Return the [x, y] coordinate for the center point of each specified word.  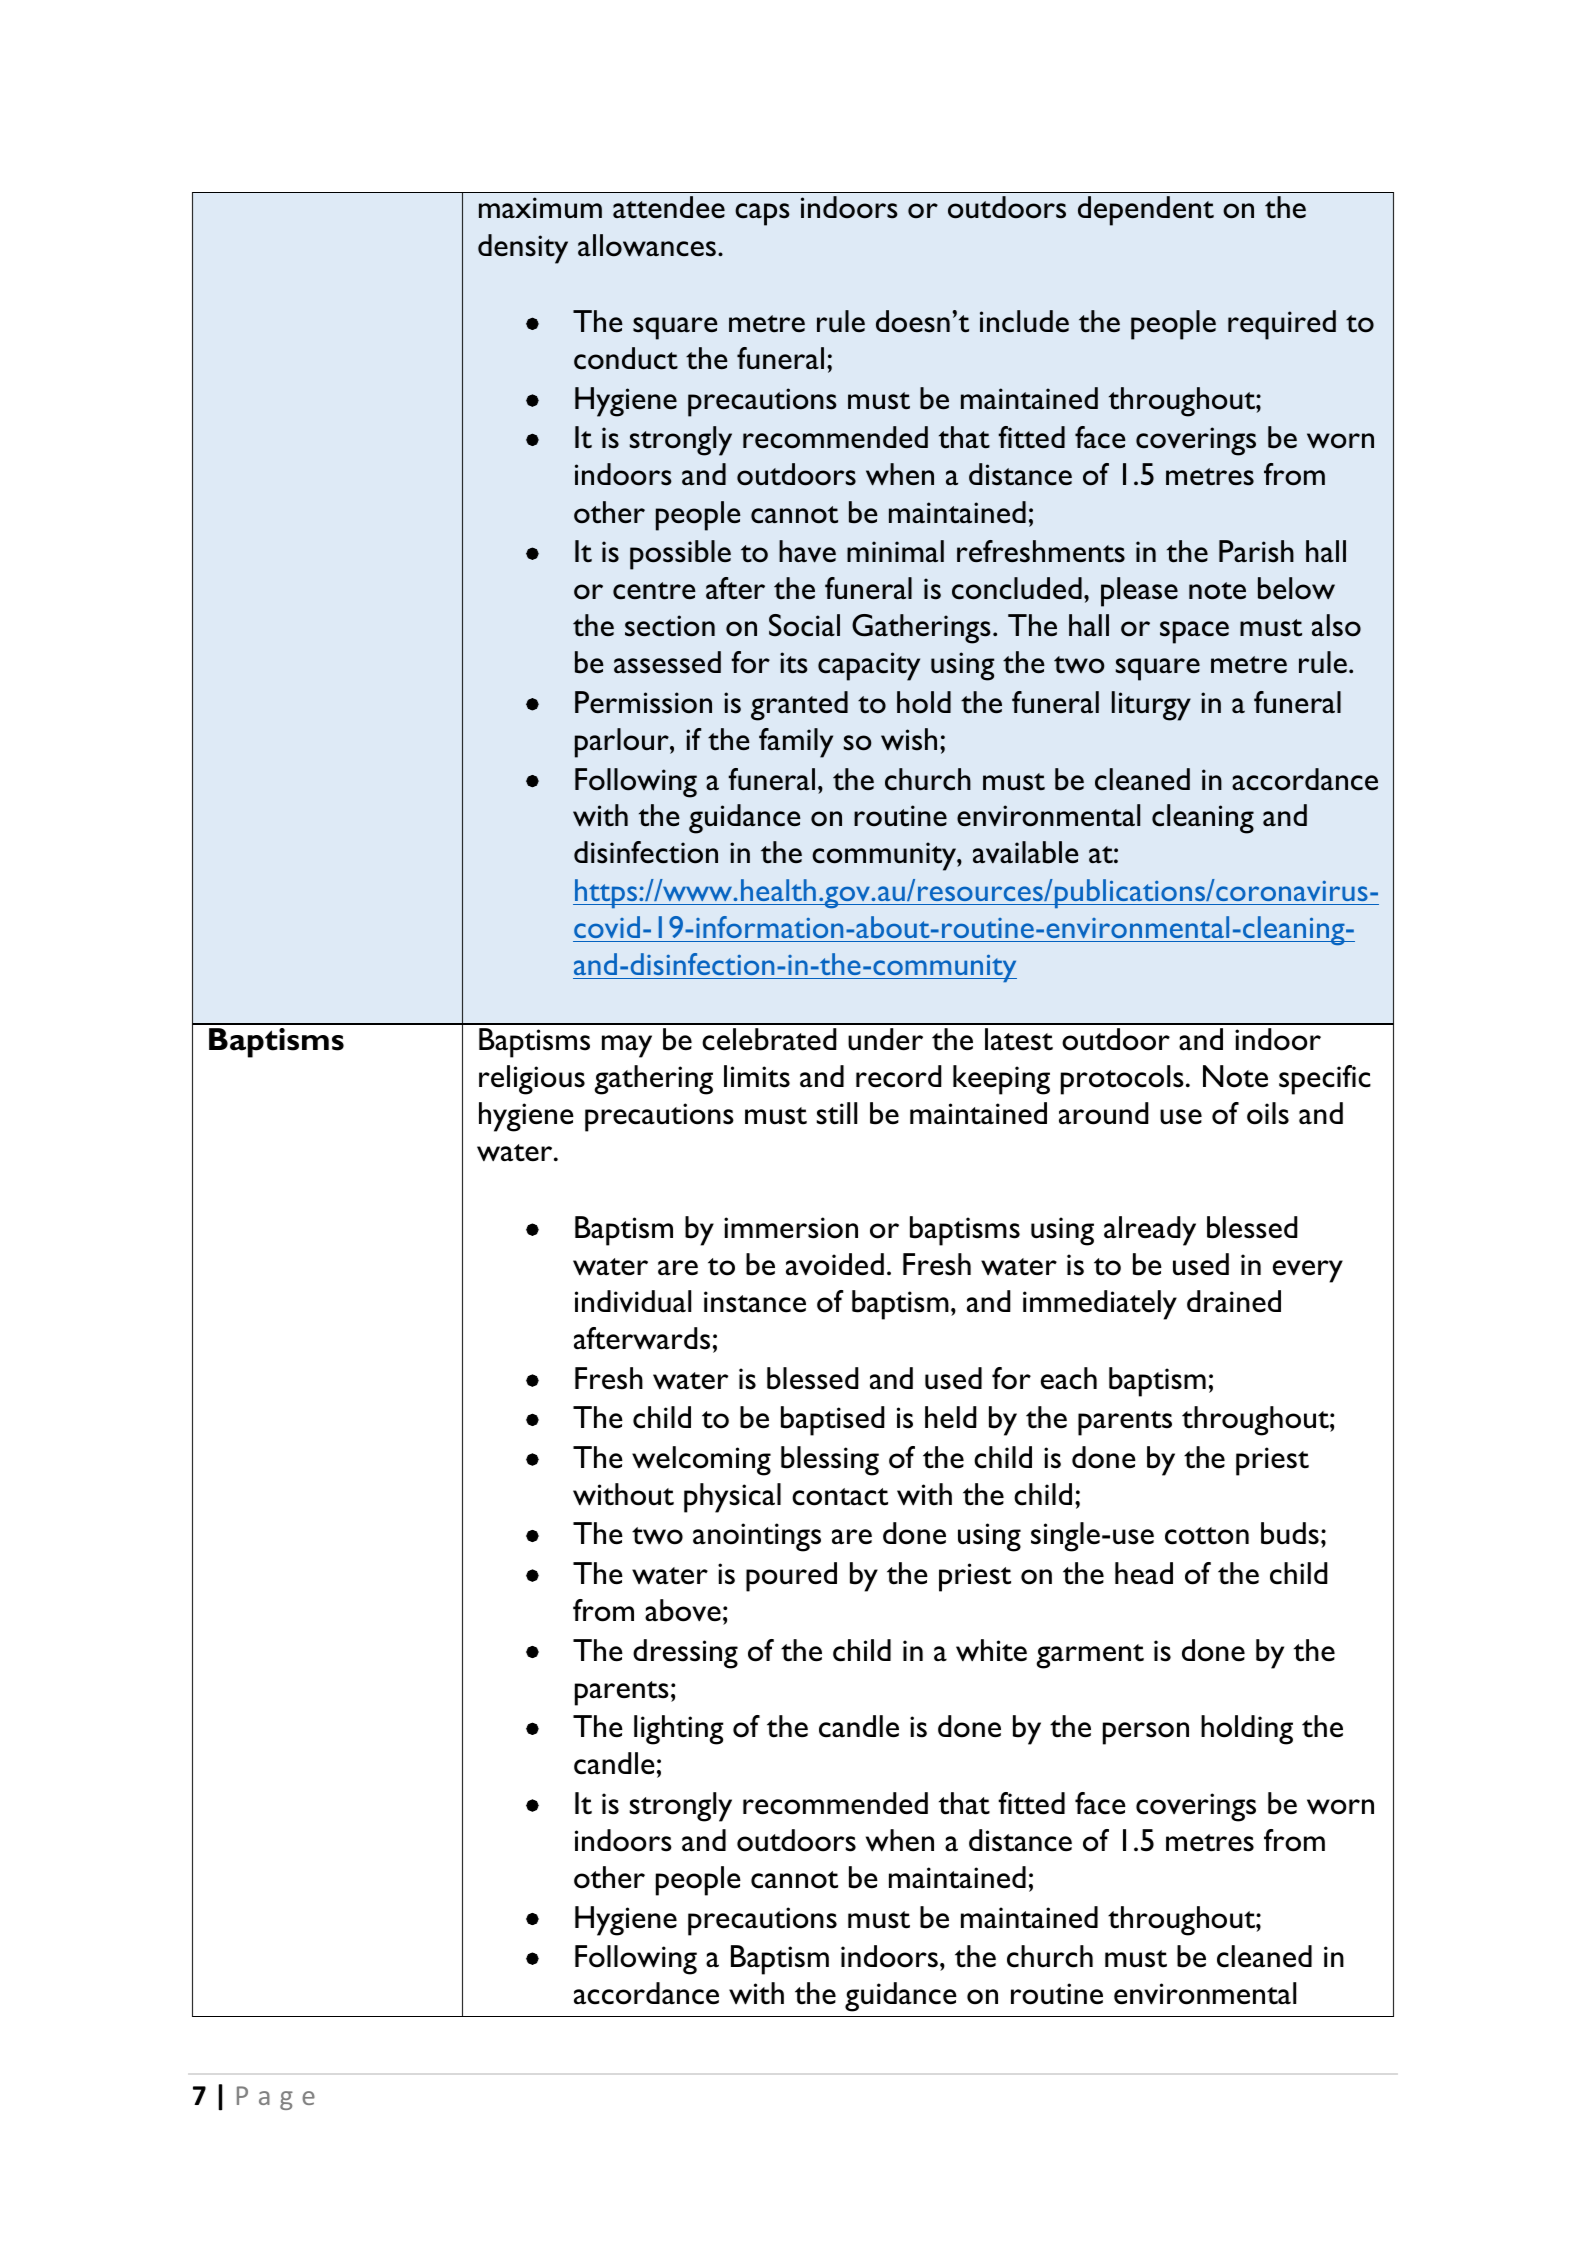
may [627, 1046]
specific [1325, 1080]
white [991, 1650]
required [1282, 325]
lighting [679, 1730]
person [1146, 1733]
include [1024, 321]
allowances [647, 245]
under [885, 1039]
